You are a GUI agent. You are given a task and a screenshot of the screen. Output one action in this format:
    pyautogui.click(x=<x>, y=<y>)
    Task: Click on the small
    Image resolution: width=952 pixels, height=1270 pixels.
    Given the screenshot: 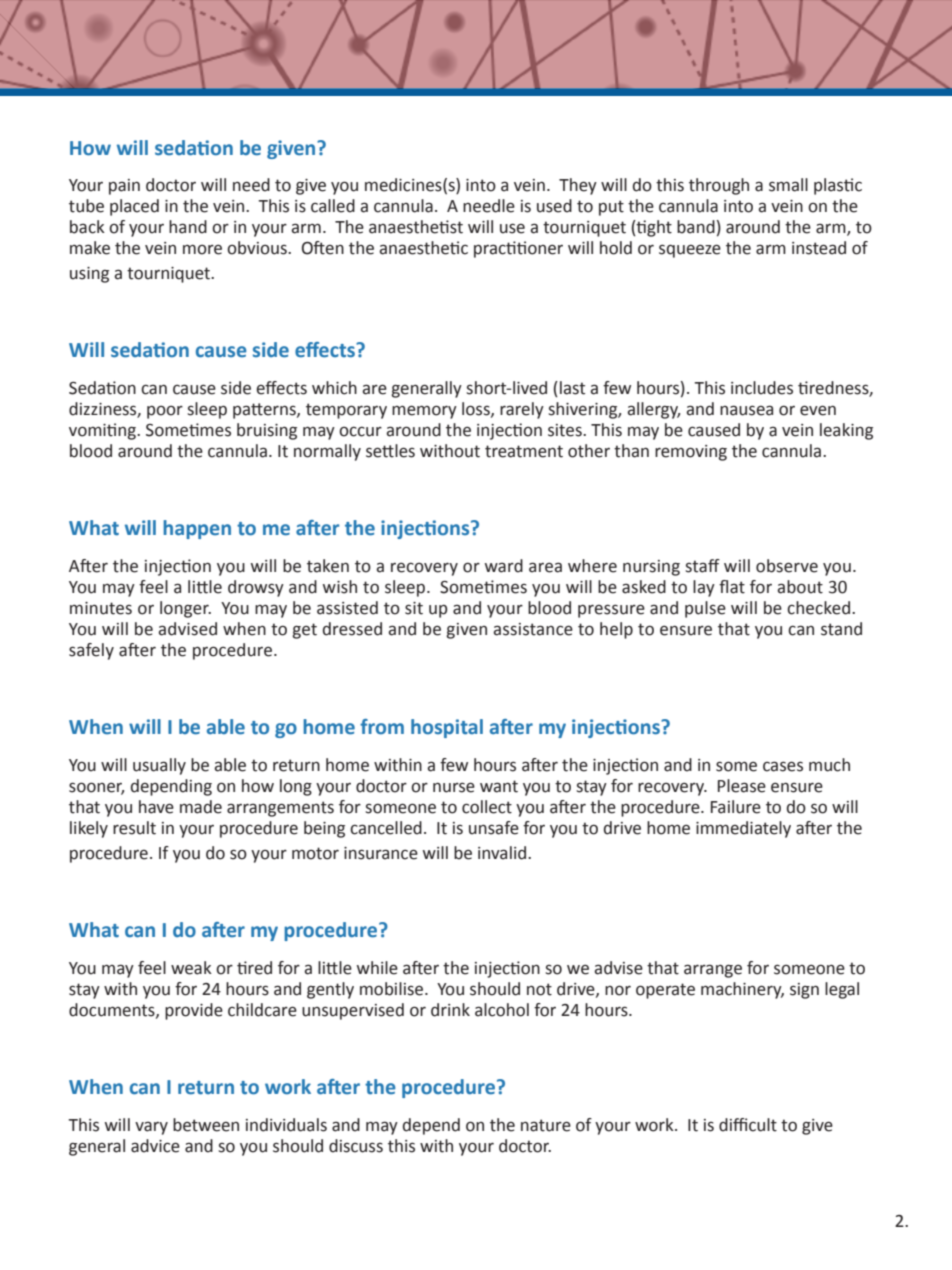 What is the action you would take?
    pyautogui.click(x=788, y=185)
